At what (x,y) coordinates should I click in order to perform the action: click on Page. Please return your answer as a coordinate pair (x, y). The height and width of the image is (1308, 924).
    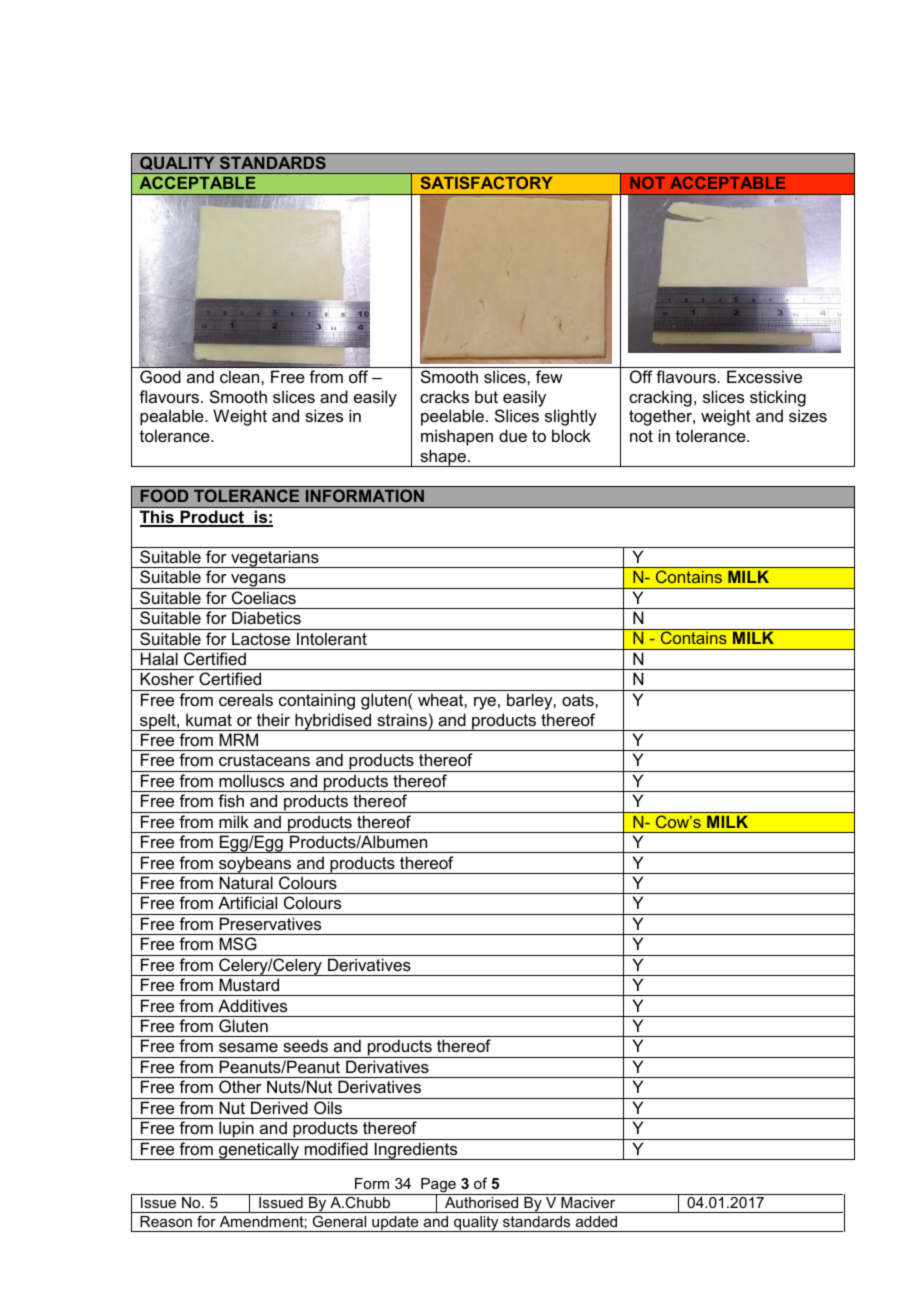
    Looking at the image, I should click on (438, 1187).
